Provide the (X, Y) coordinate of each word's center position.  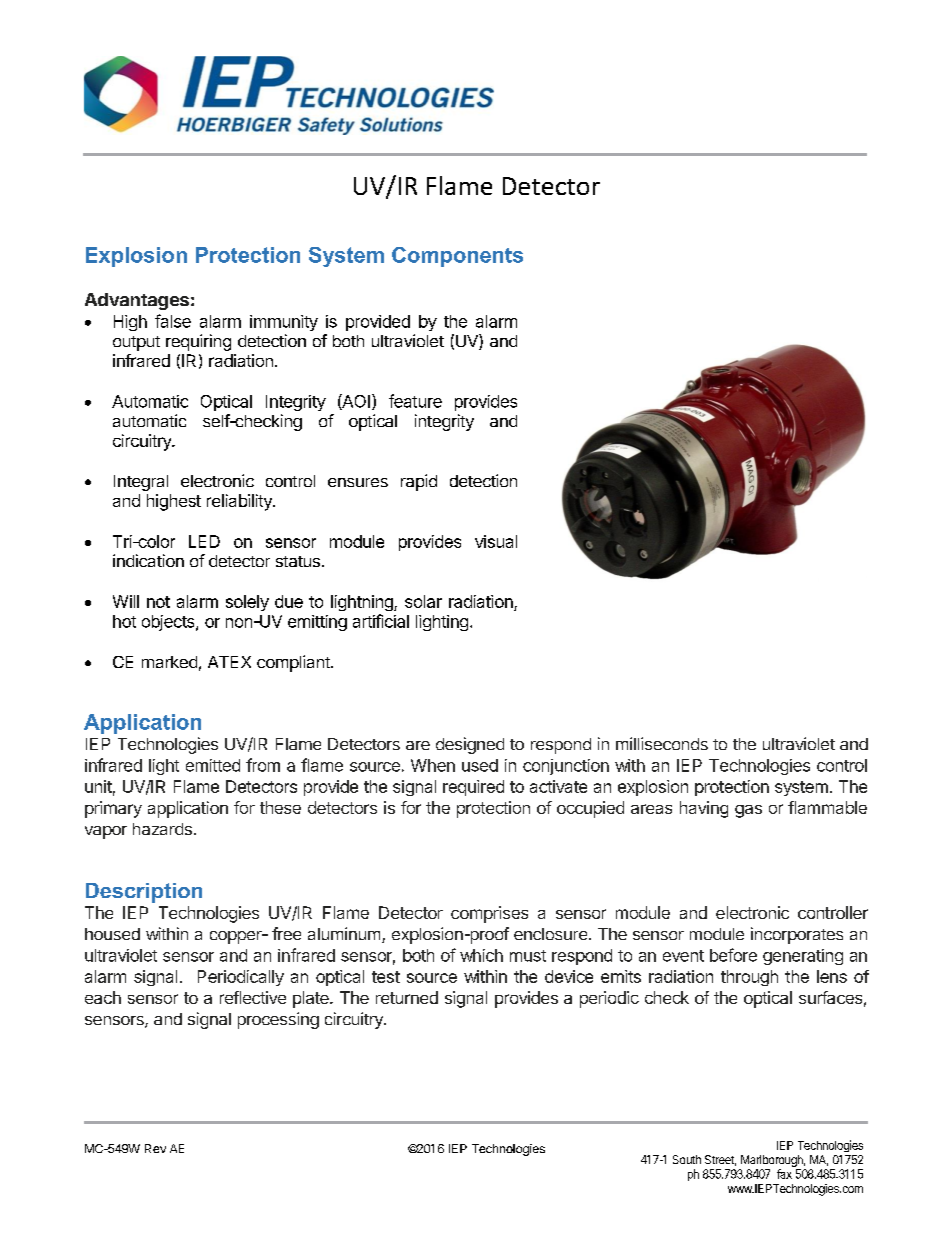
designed (470, 745)
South (687, 1159)
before (733, 955)
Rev (155, 1148)
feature (415, 401)
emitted (213, 765)
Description (144, 893)
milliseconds (662, 743)
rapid (419, 482)
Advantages (137, 301)
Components (457, 257)
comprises (489, 914)
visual (496, 541)
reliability (240, 502)
